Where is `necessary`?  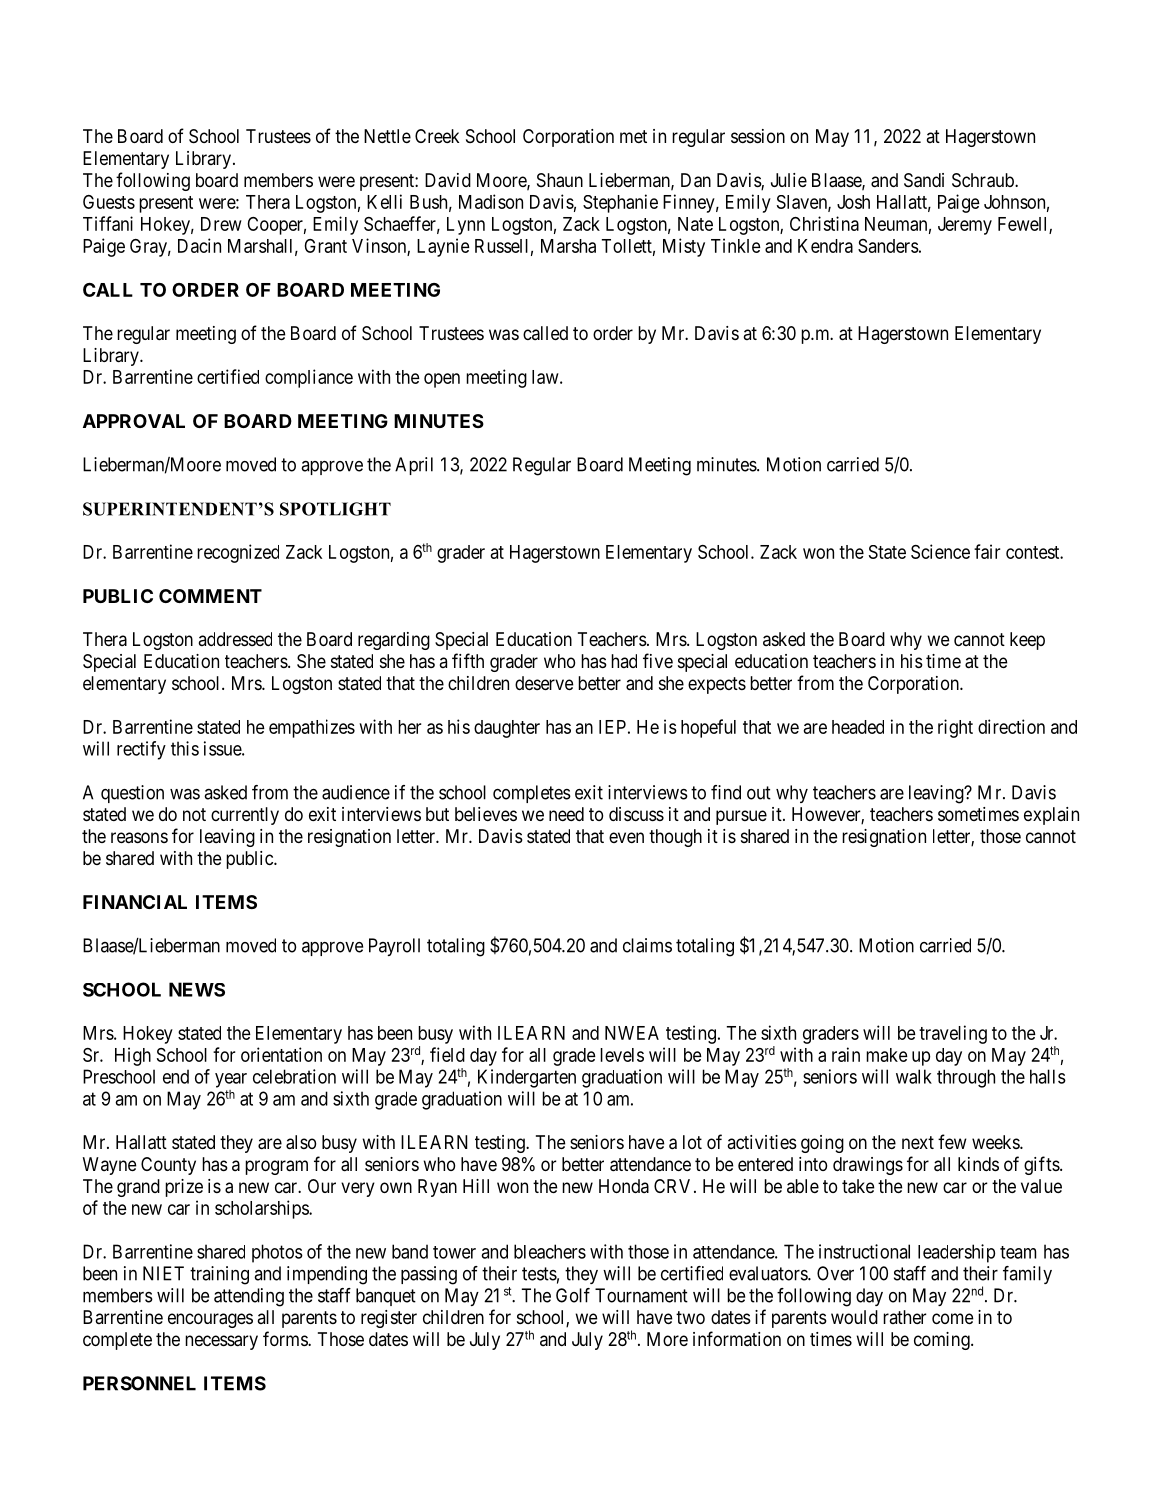
necessary is located at coordinates (221, 1342).
